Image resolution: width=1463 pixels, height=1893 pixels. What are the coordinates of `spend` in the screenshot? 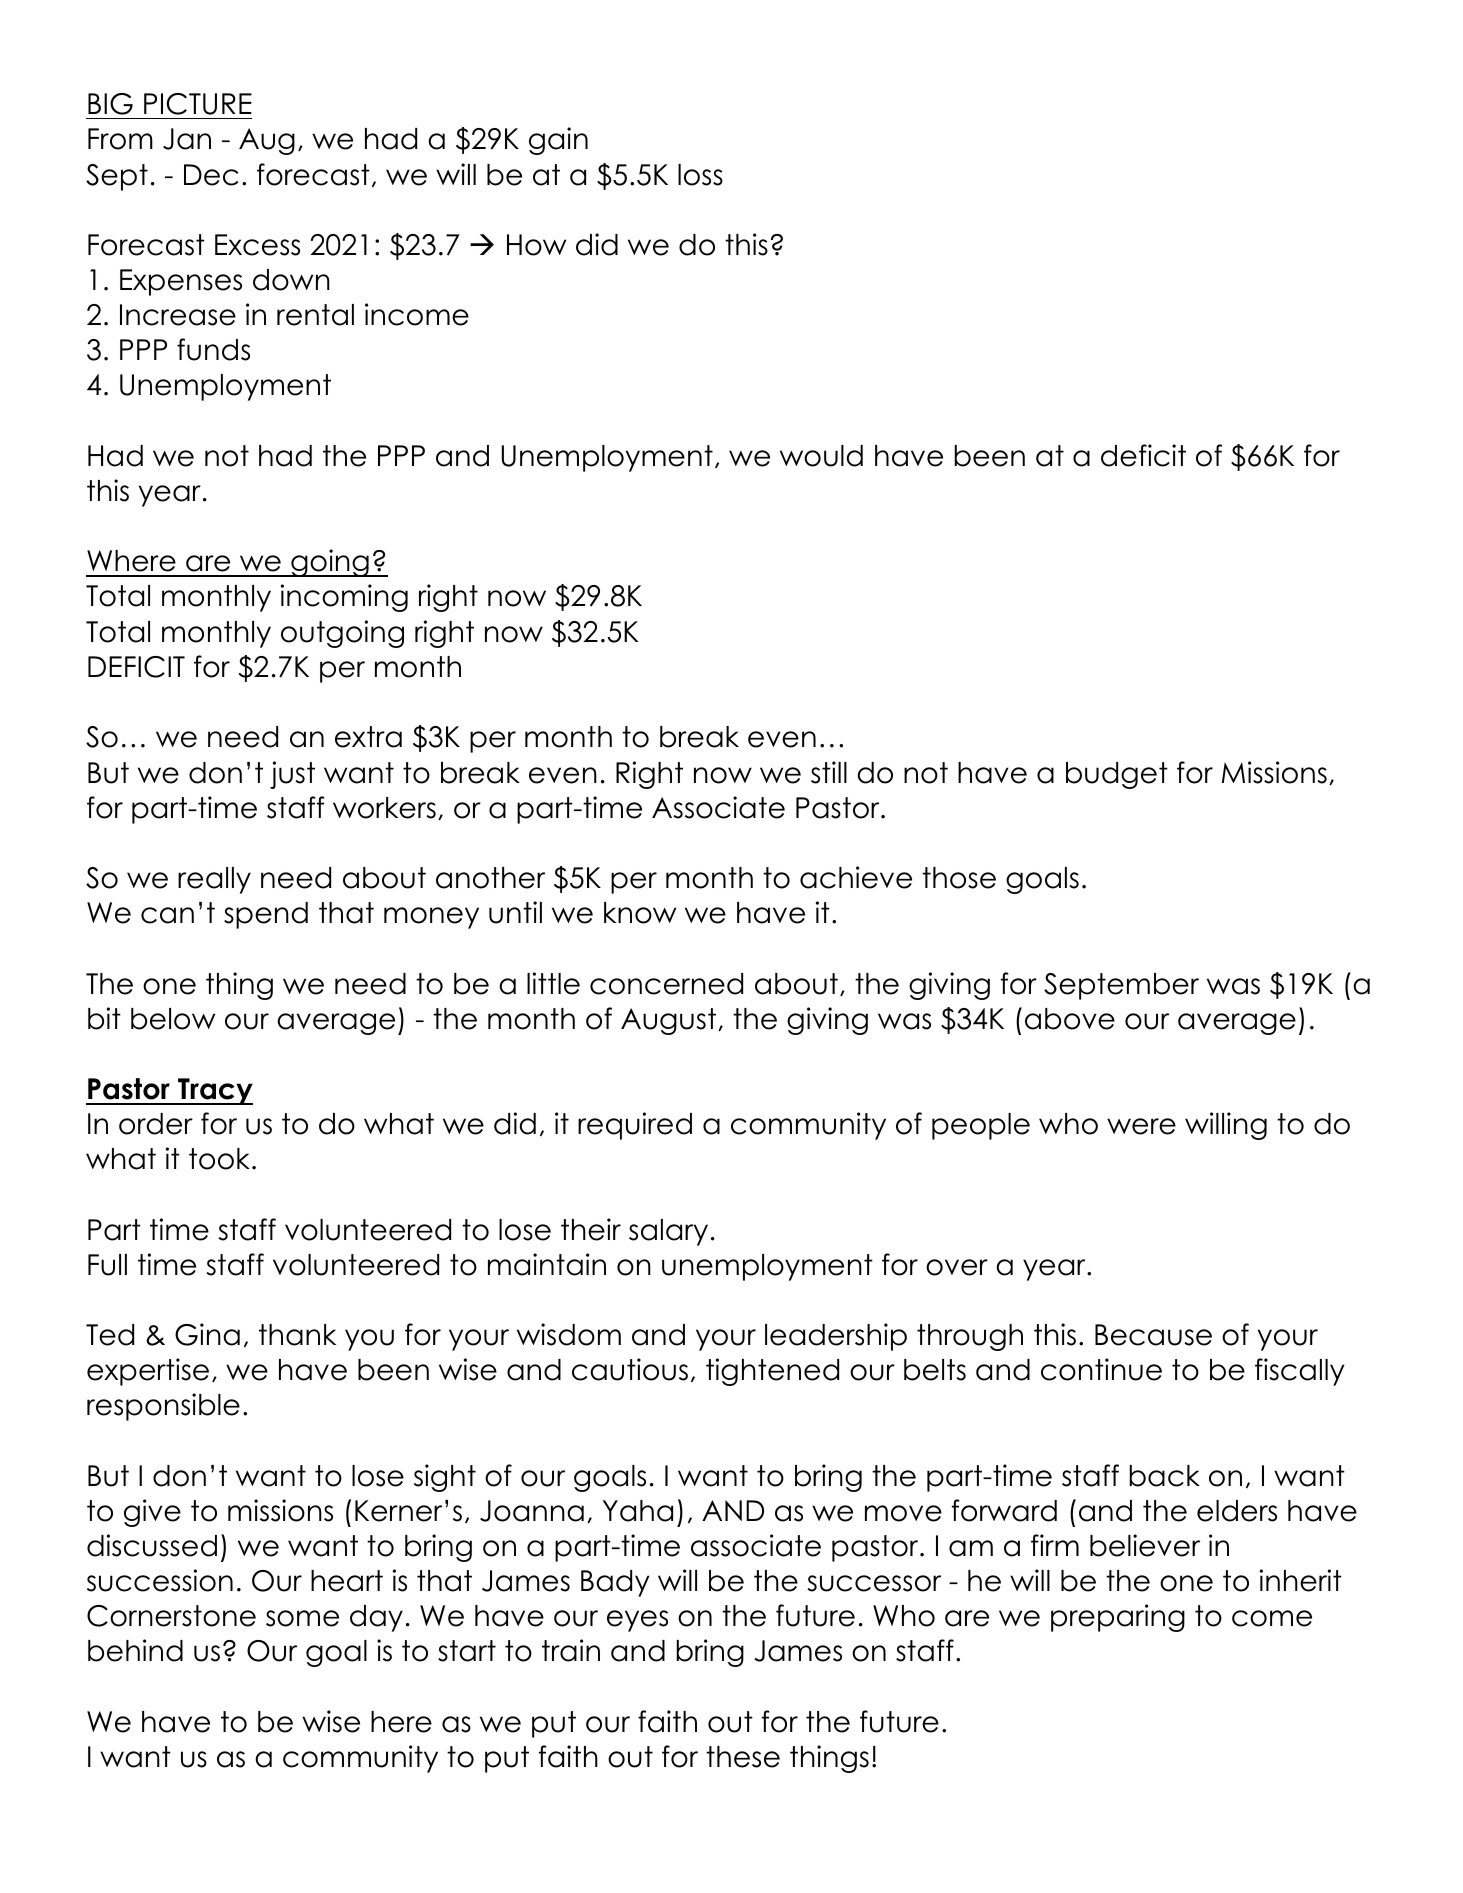 It's located at (266, 915).
